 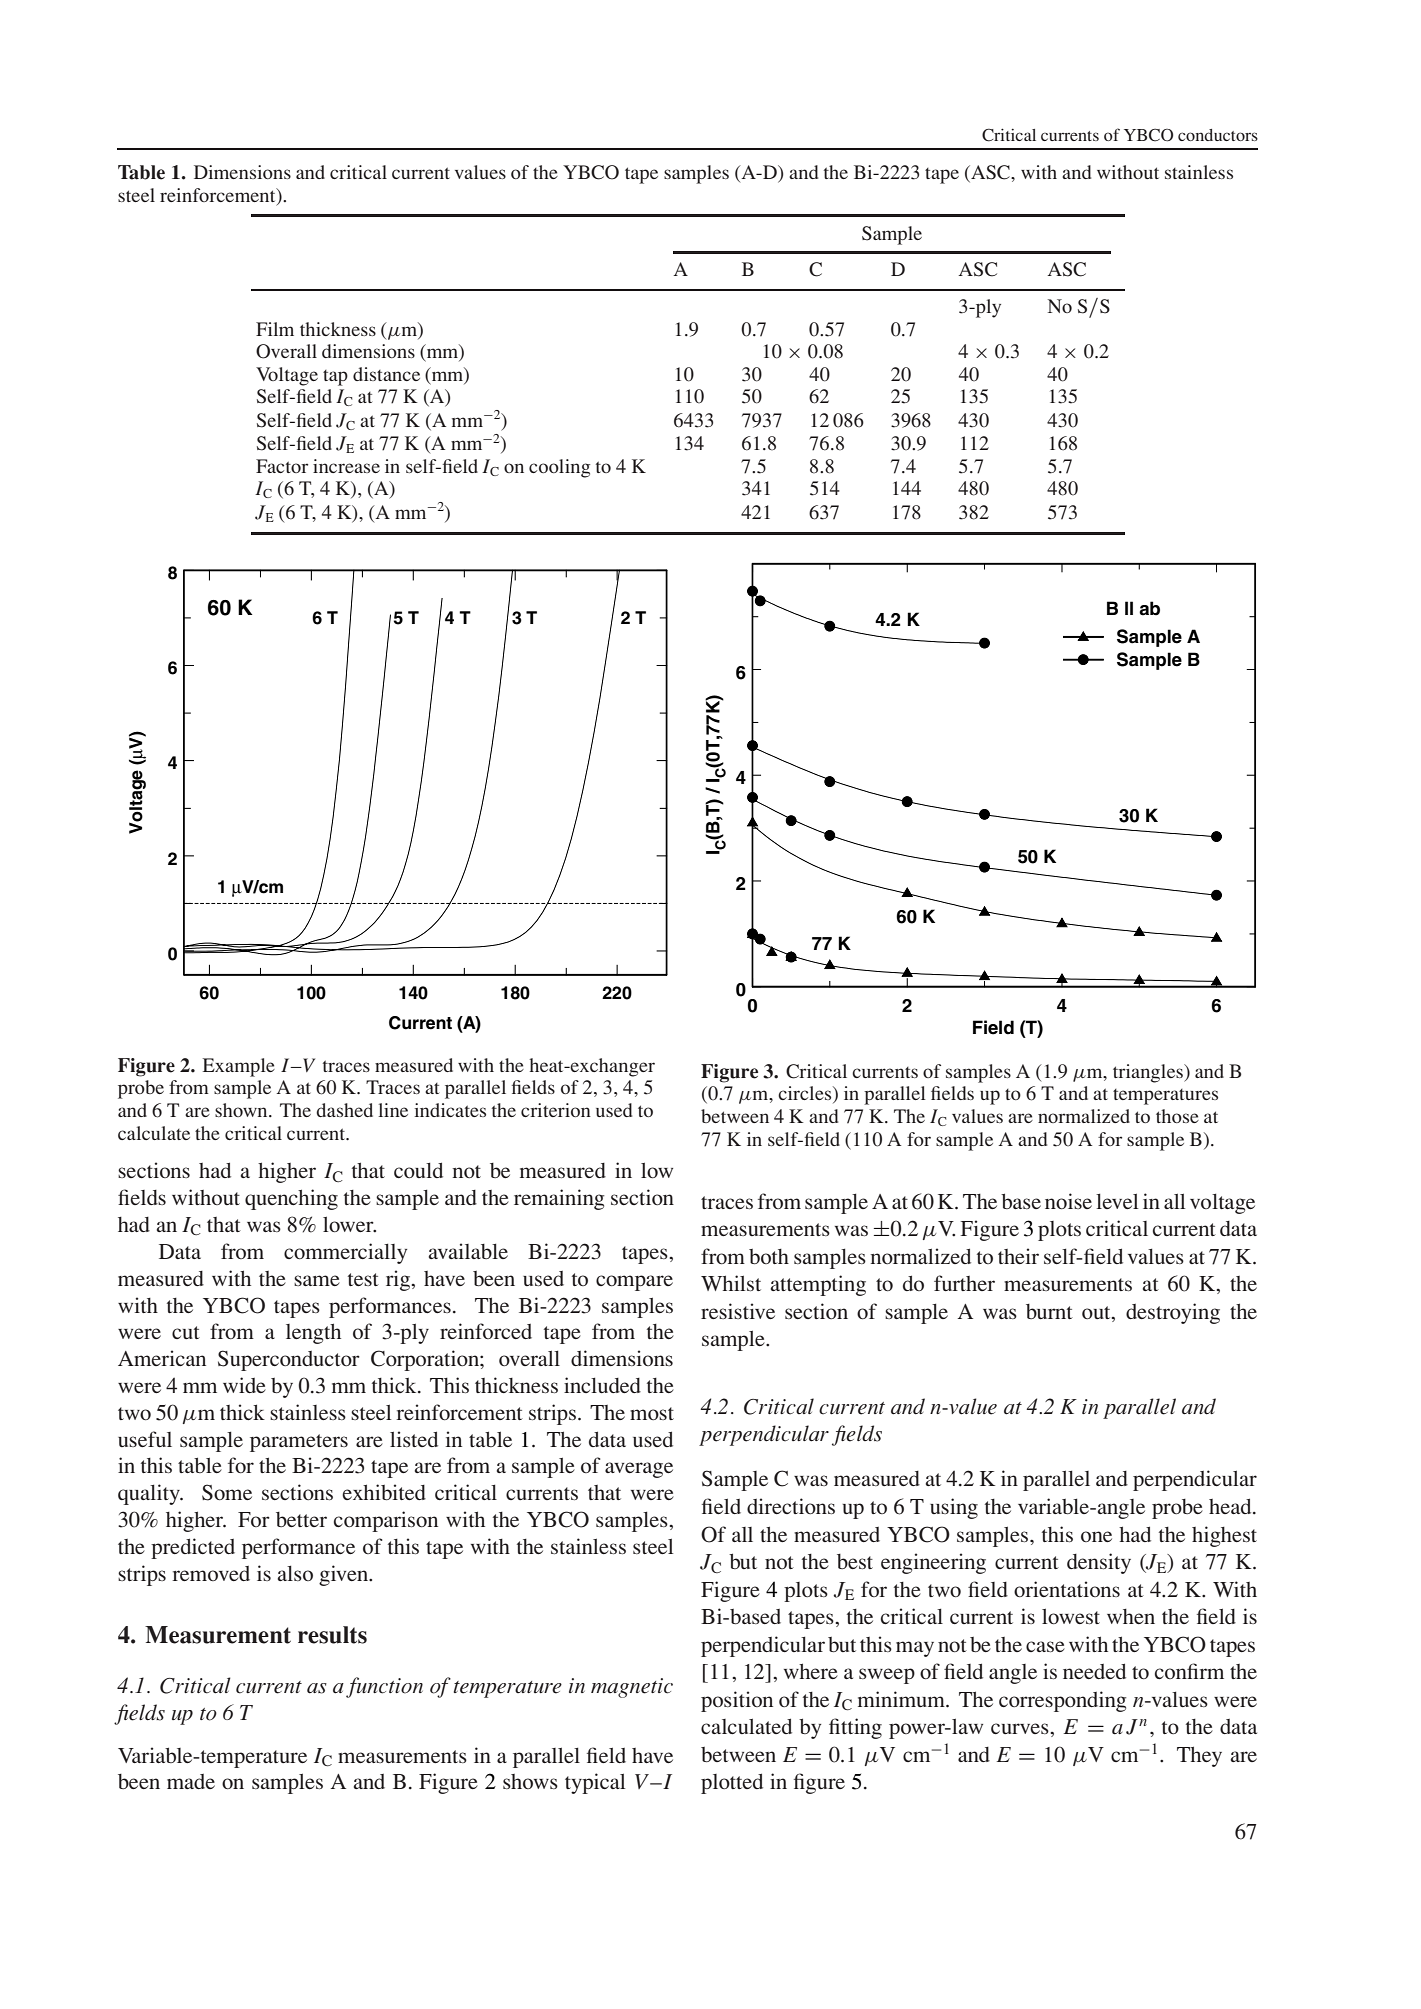 What do you see at coordinates (556, 1110) in the screenshot?
I see `criterion` at bounding box center [556, 1110].
